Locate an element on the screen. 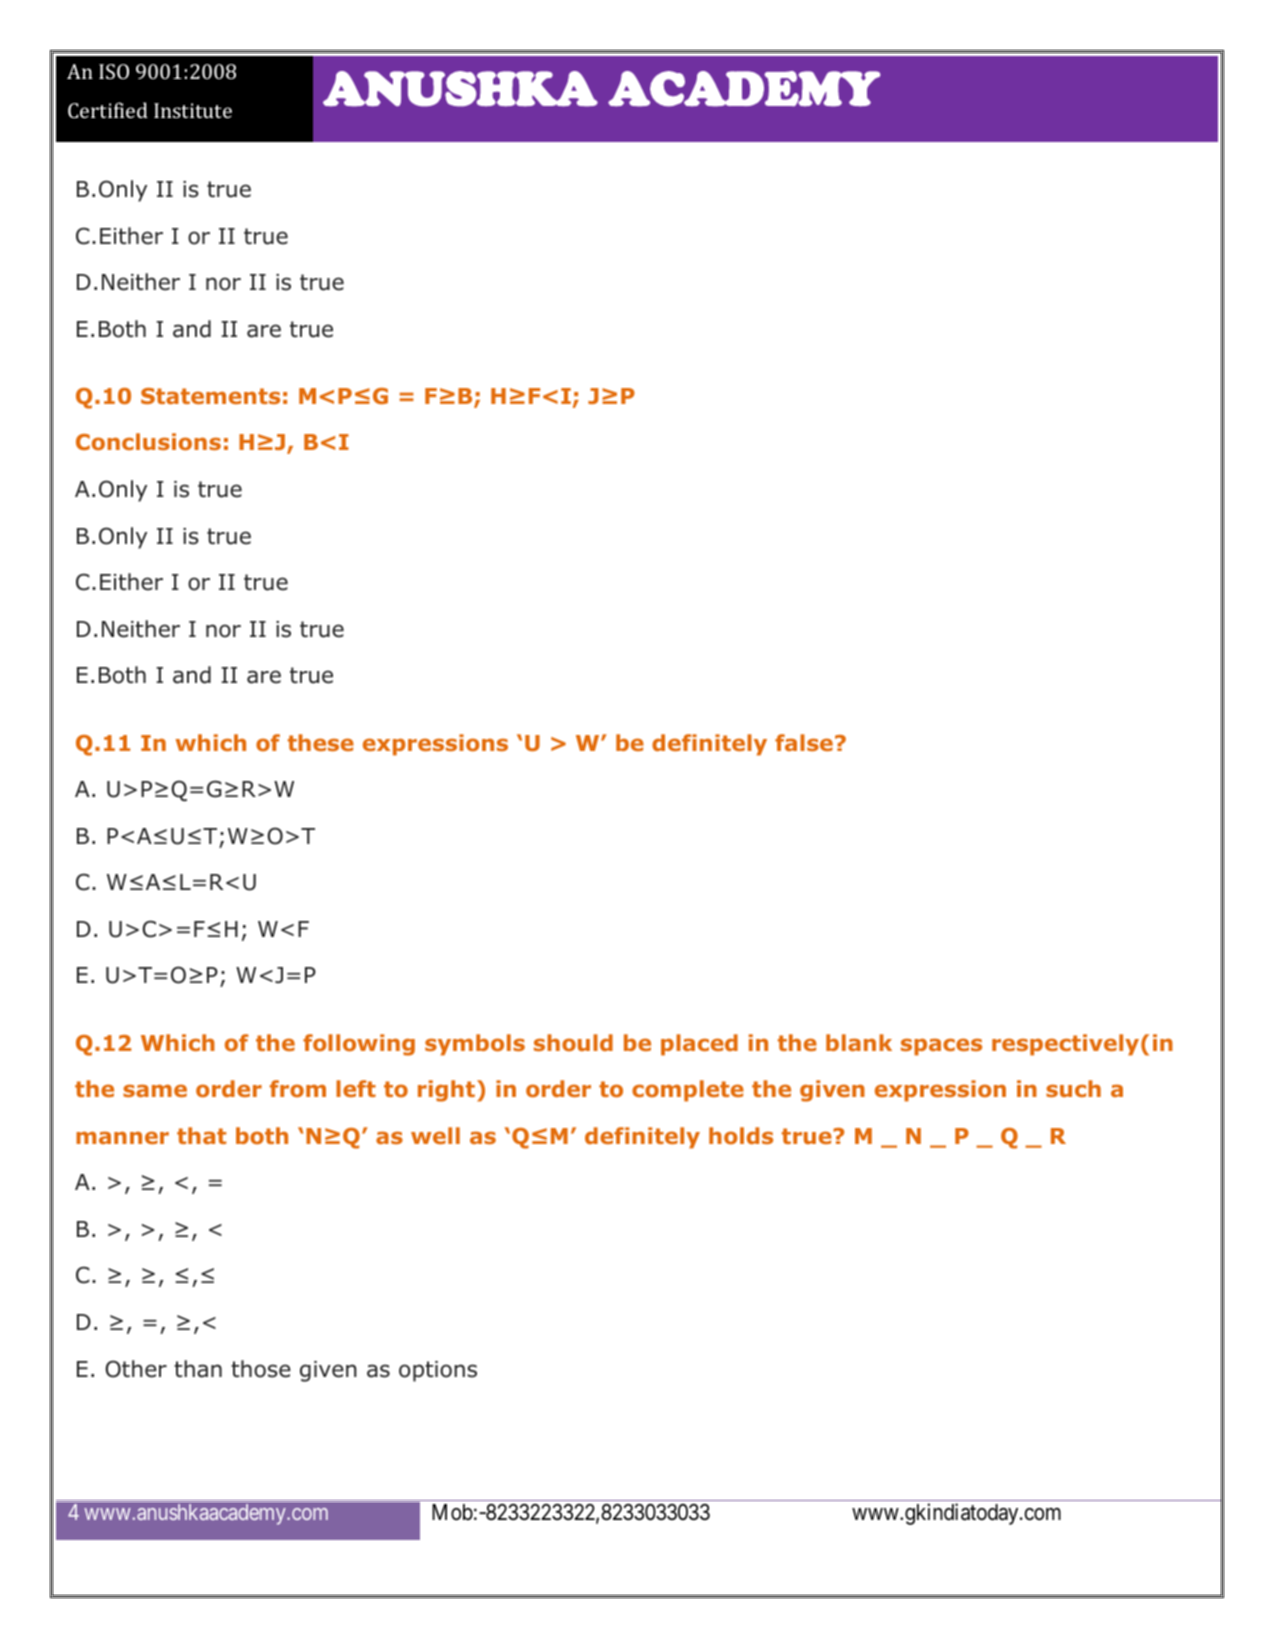 The width and height of the screenshot is (1274, 1648). Institute is located at coordinates (193, 110).
